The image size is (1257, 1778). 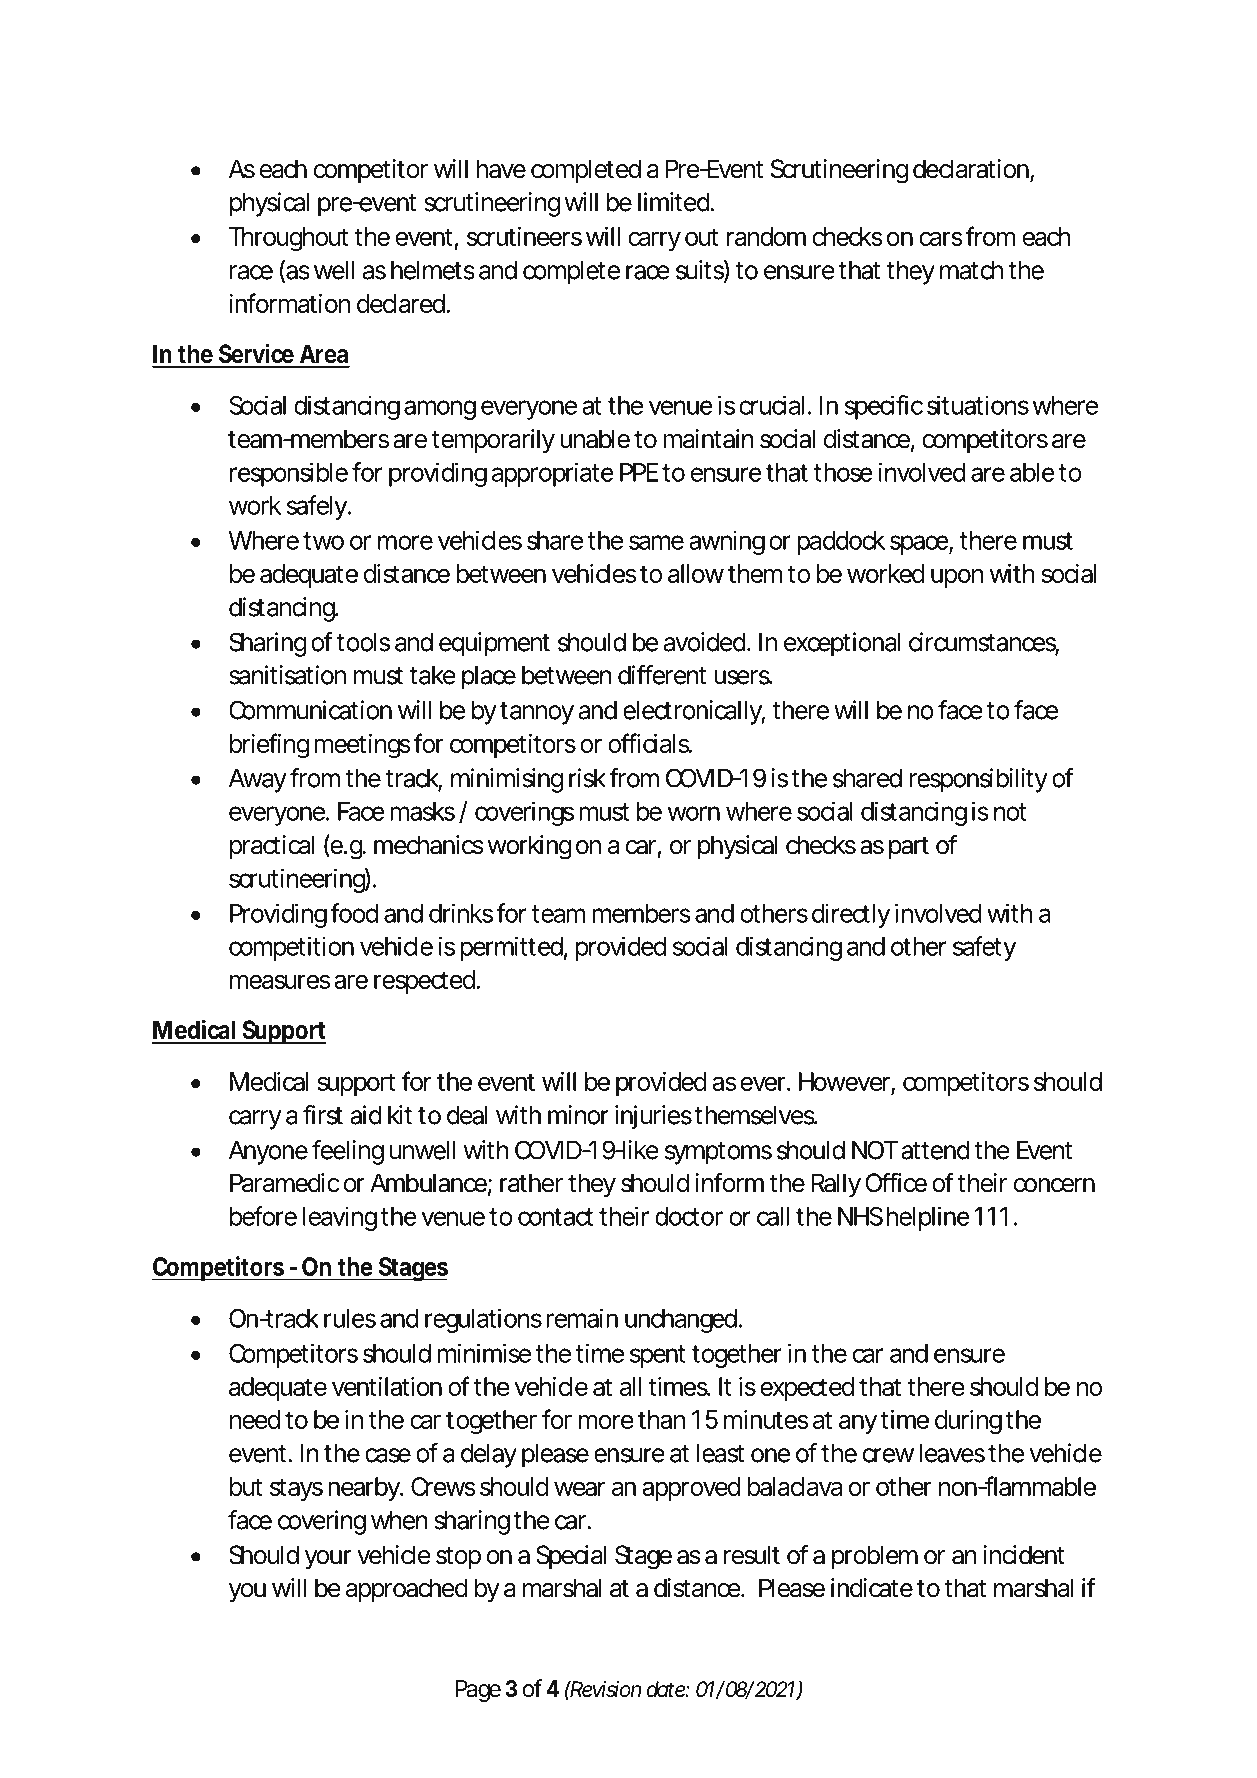 I want to click on limited, so click(x=674, y=202).
